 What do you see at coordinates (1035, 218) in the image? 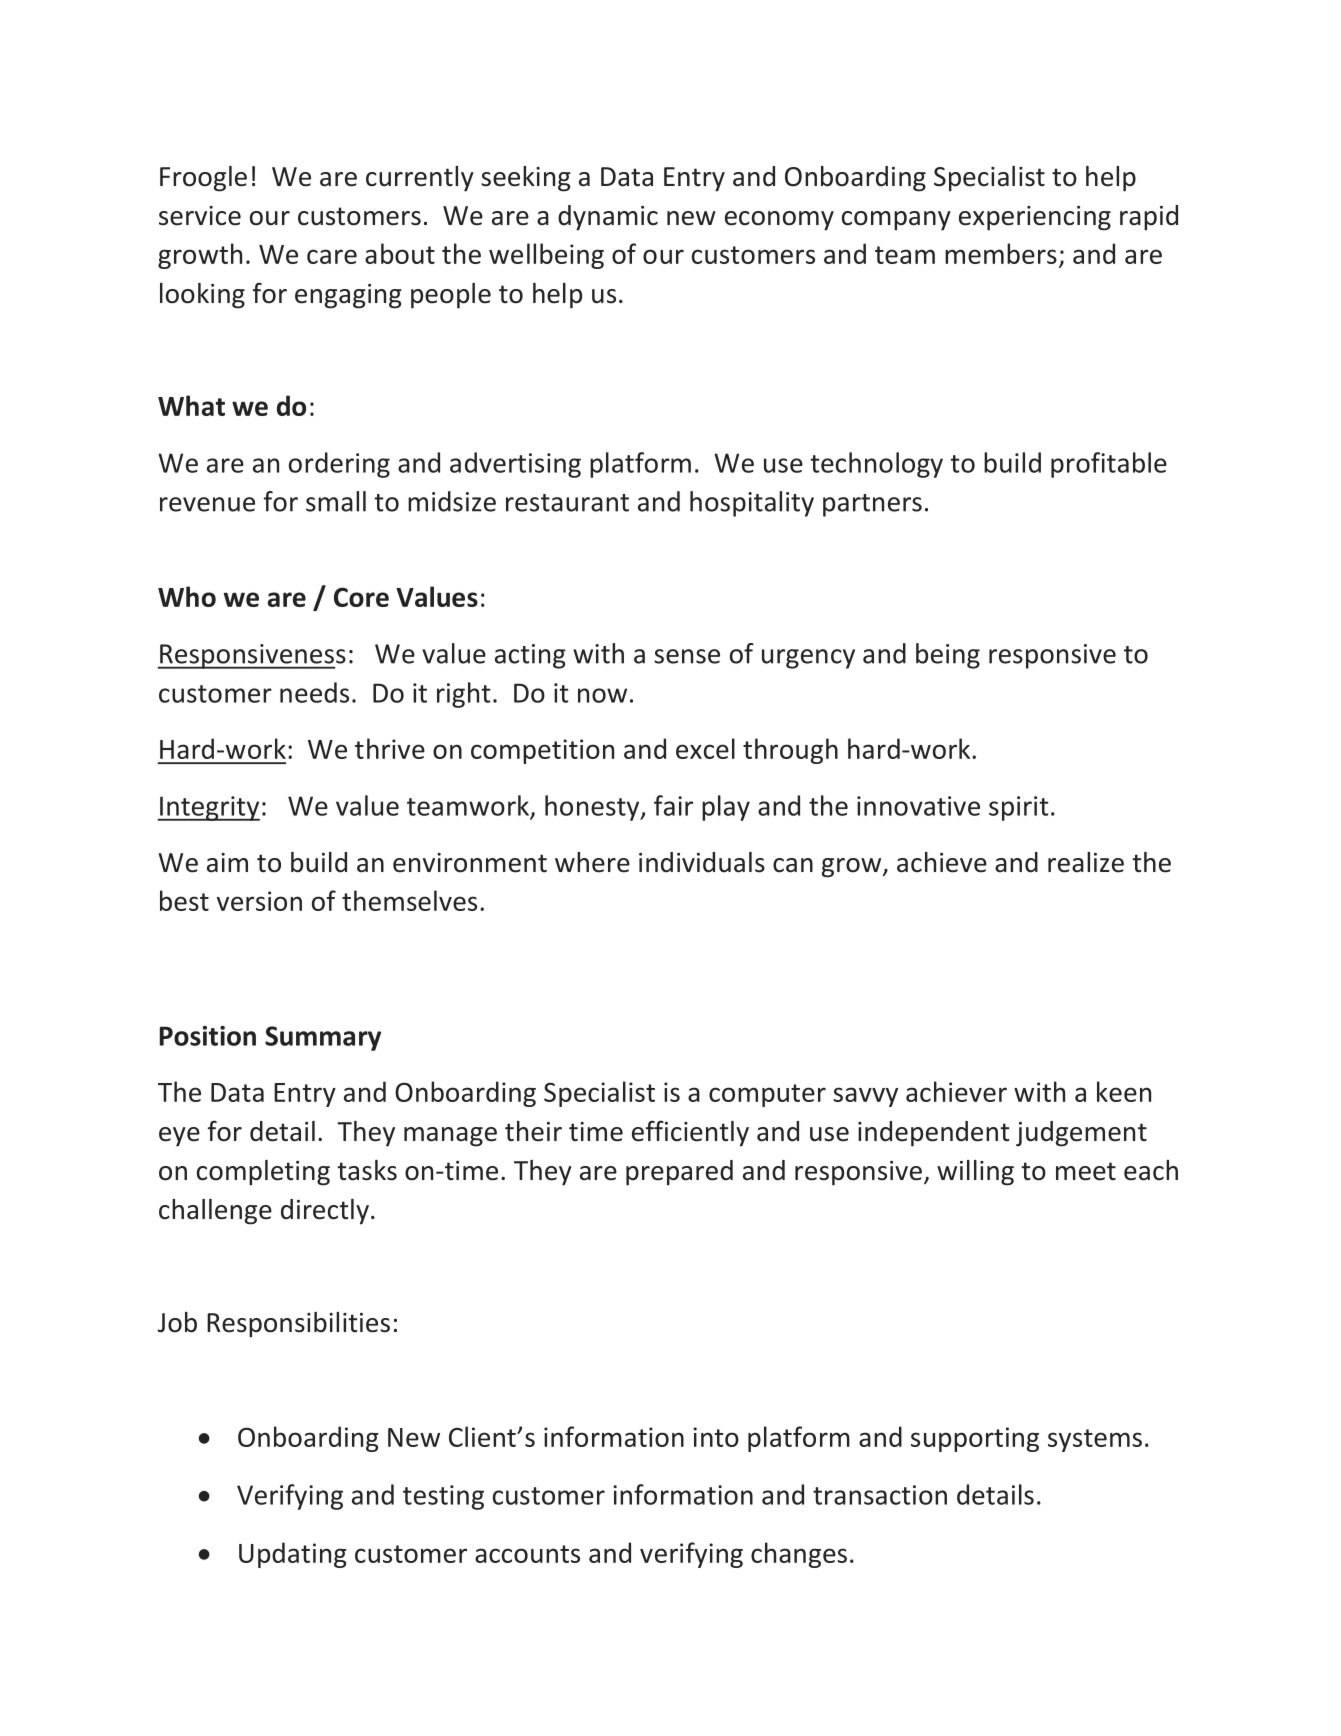
I see `experiencing` at bounding box center [1035, 218].
